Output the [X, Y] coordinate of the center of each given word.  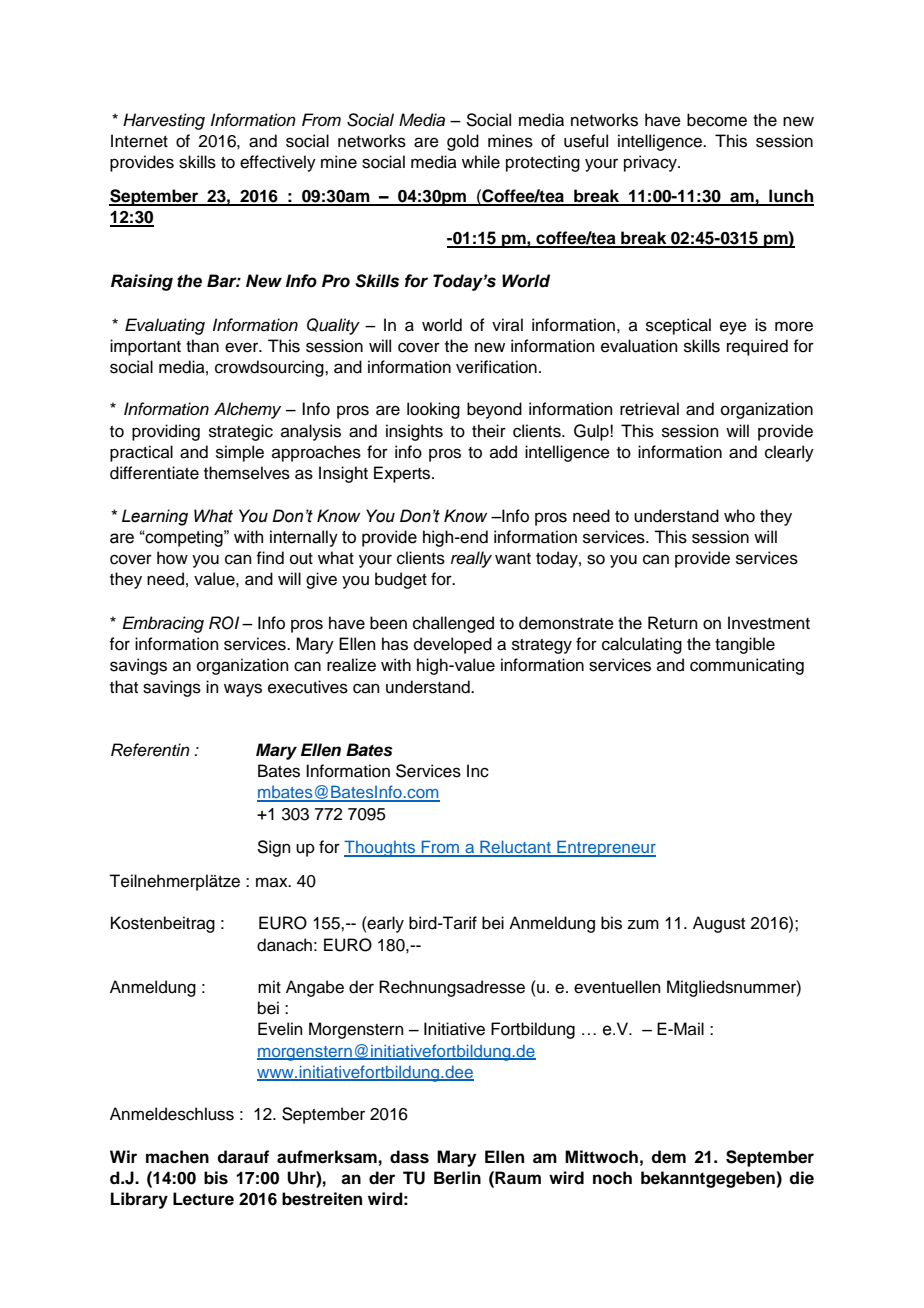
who [739, 516]
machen [177, 1157]
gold [463, 142]
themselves [247, 473]
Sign [274, 848]
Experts [403, 474]
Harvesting [164, 121]
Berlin [457, 1178]
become [717, 120]
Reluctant [515, 848]
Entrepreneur [605, 848]
